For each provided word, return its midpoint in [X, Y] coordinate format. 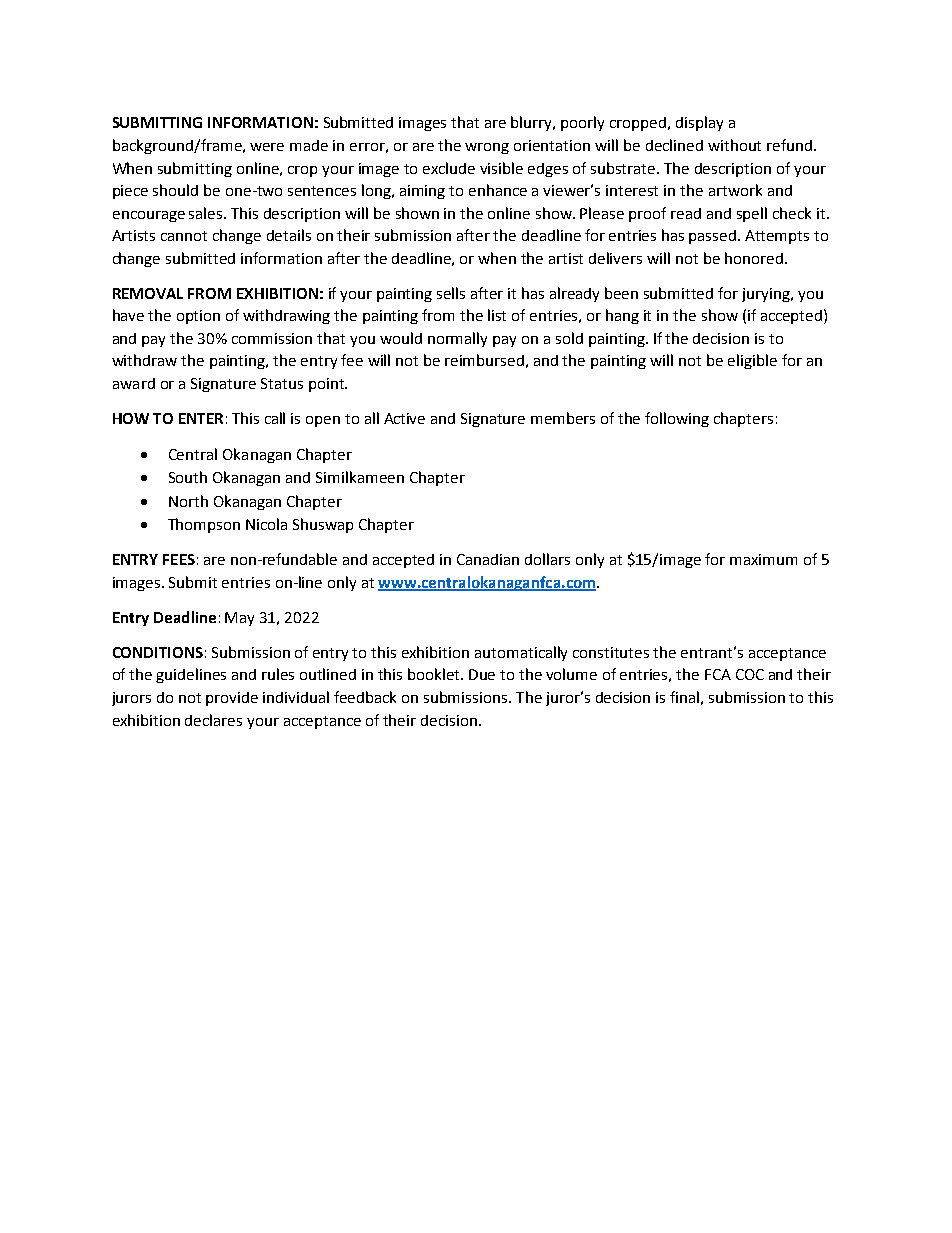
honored [754, 258]
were [267, 147]
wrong [487, 148]
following [677, 419]
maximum [763, 559]
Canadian [488, 559]
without [734, 145]
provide [232, 699]
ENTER [201, 418]
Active [404, 418]
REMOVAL [148, 293]
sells [451, 293]
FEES [179, 559]
